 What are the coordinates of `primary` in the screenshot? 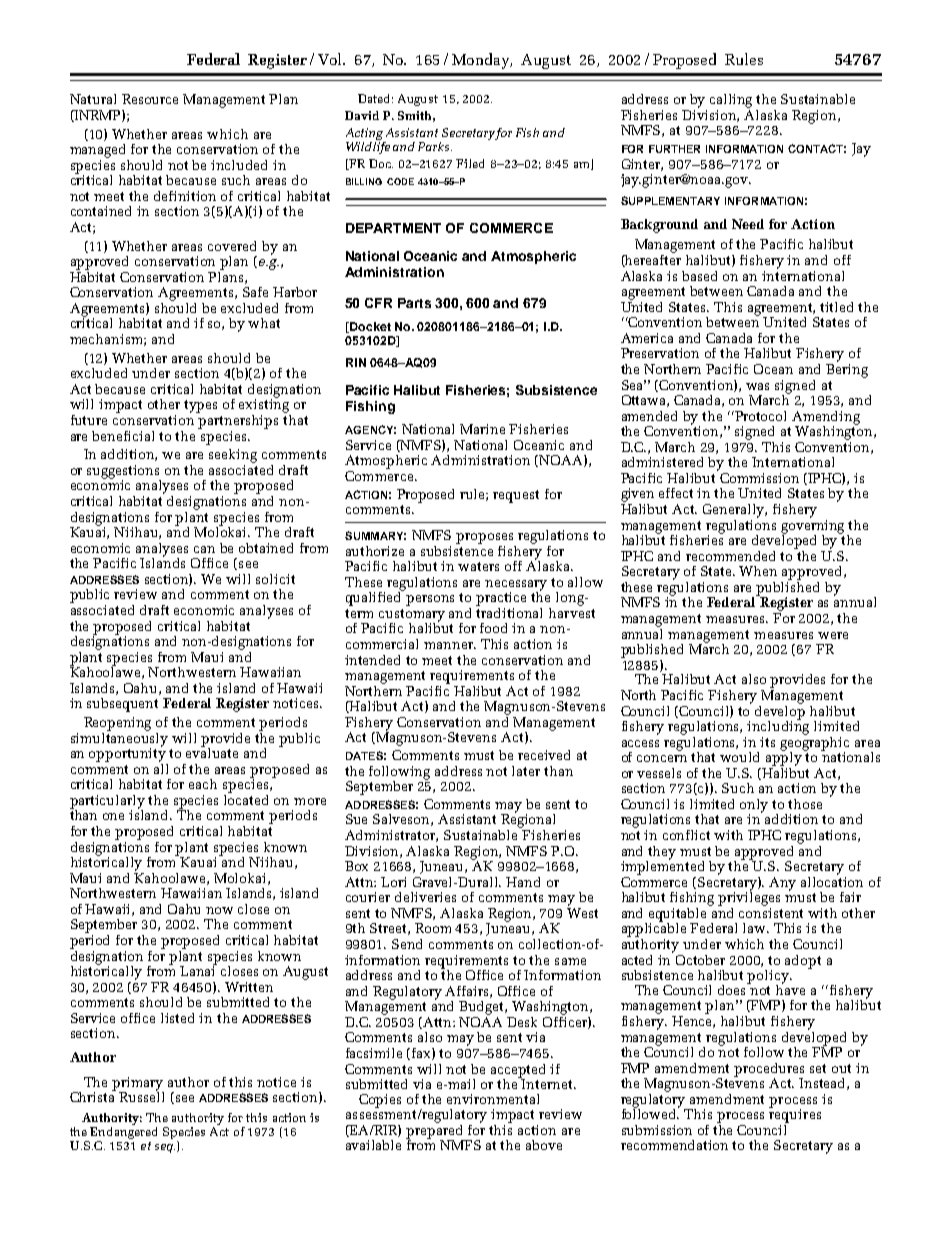 It's located at (138, 1085).
